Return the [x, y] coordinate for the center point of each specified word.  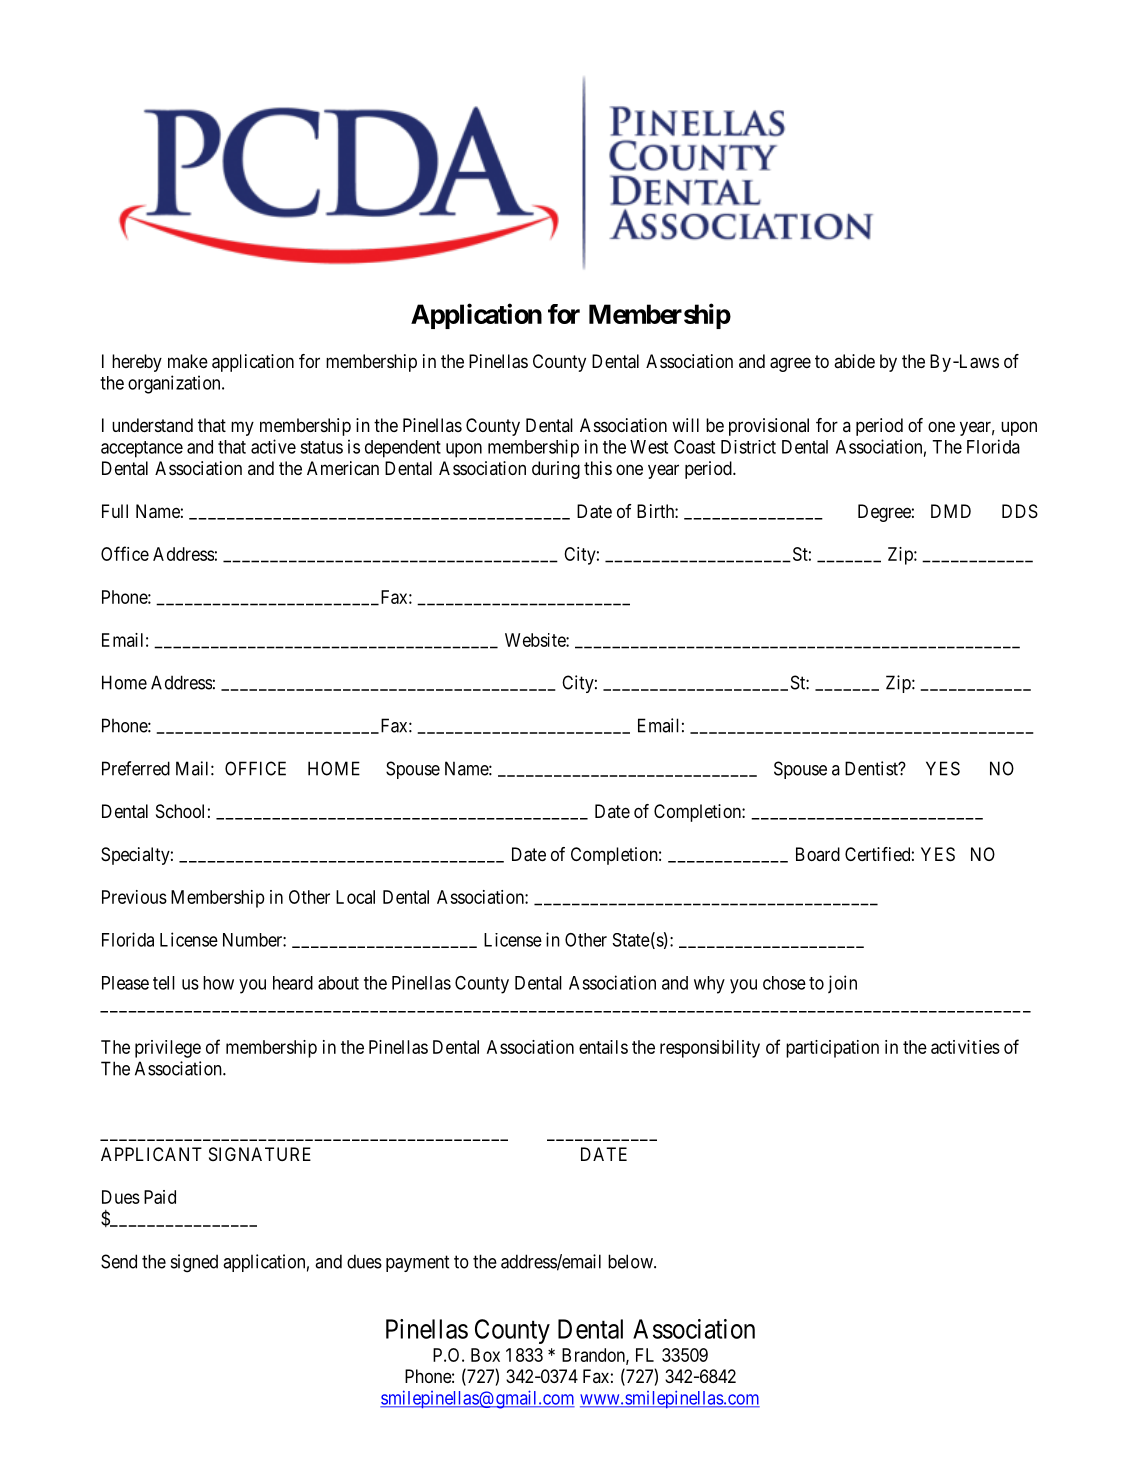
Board [818, 854]
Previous [134, 897]
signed [194, 1263]
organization [175, 384]
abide [854, 361]
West [649, 447]
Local [355, 897]
